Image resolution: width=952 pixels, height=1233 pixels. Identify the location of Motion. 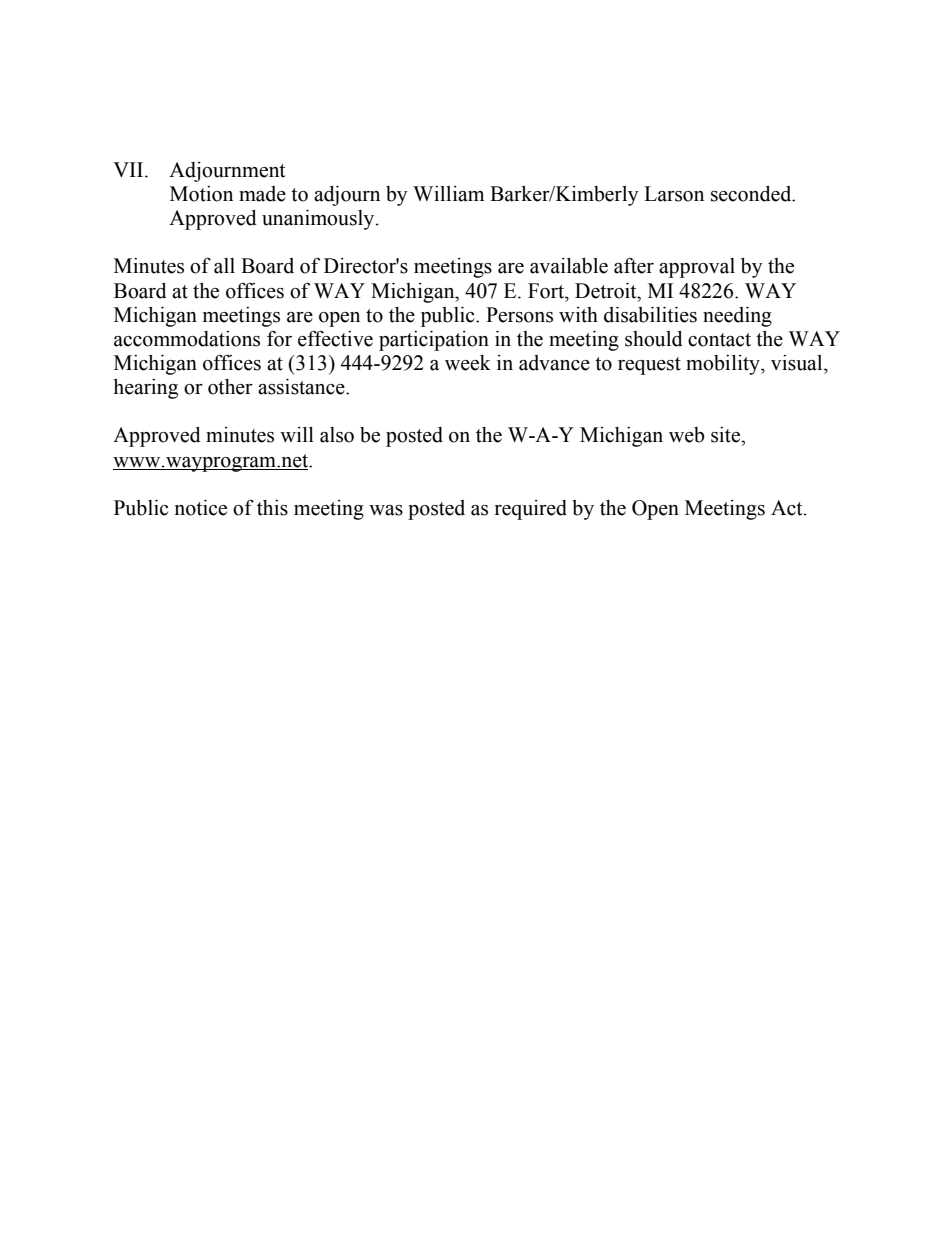
(201, 194).
